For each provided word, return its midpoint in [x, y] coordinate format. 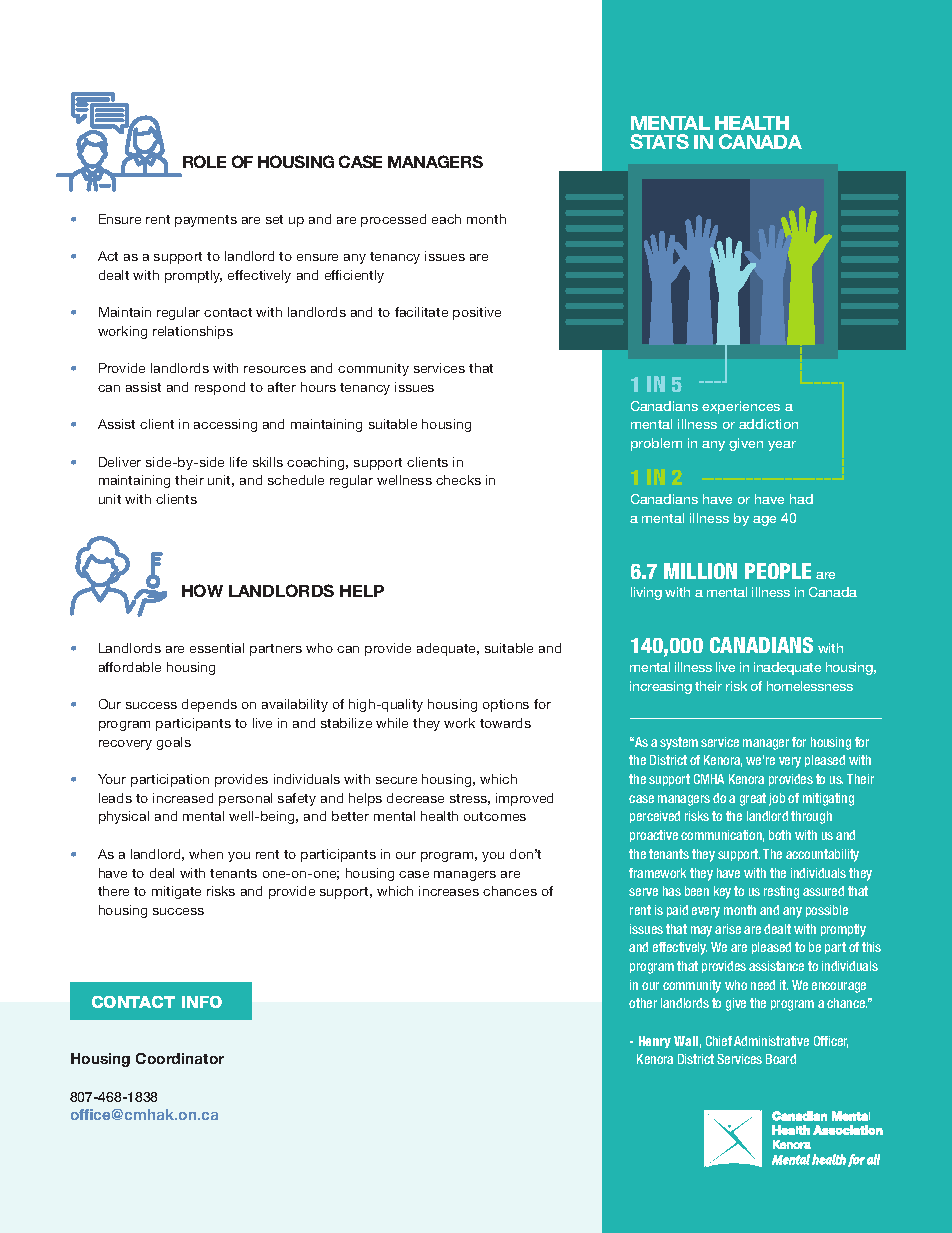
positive [477, 313]
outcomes [495, 816]
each [446, 219]
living [646, 593]
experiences [741, 407]
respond [220, 388]
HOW [202, 590]
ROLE [204, 161]
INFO [202, 1002]
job [777, 799]
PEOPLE [778, 571]
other [643, 1003]
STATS [659, 141]
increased [183, 798]
